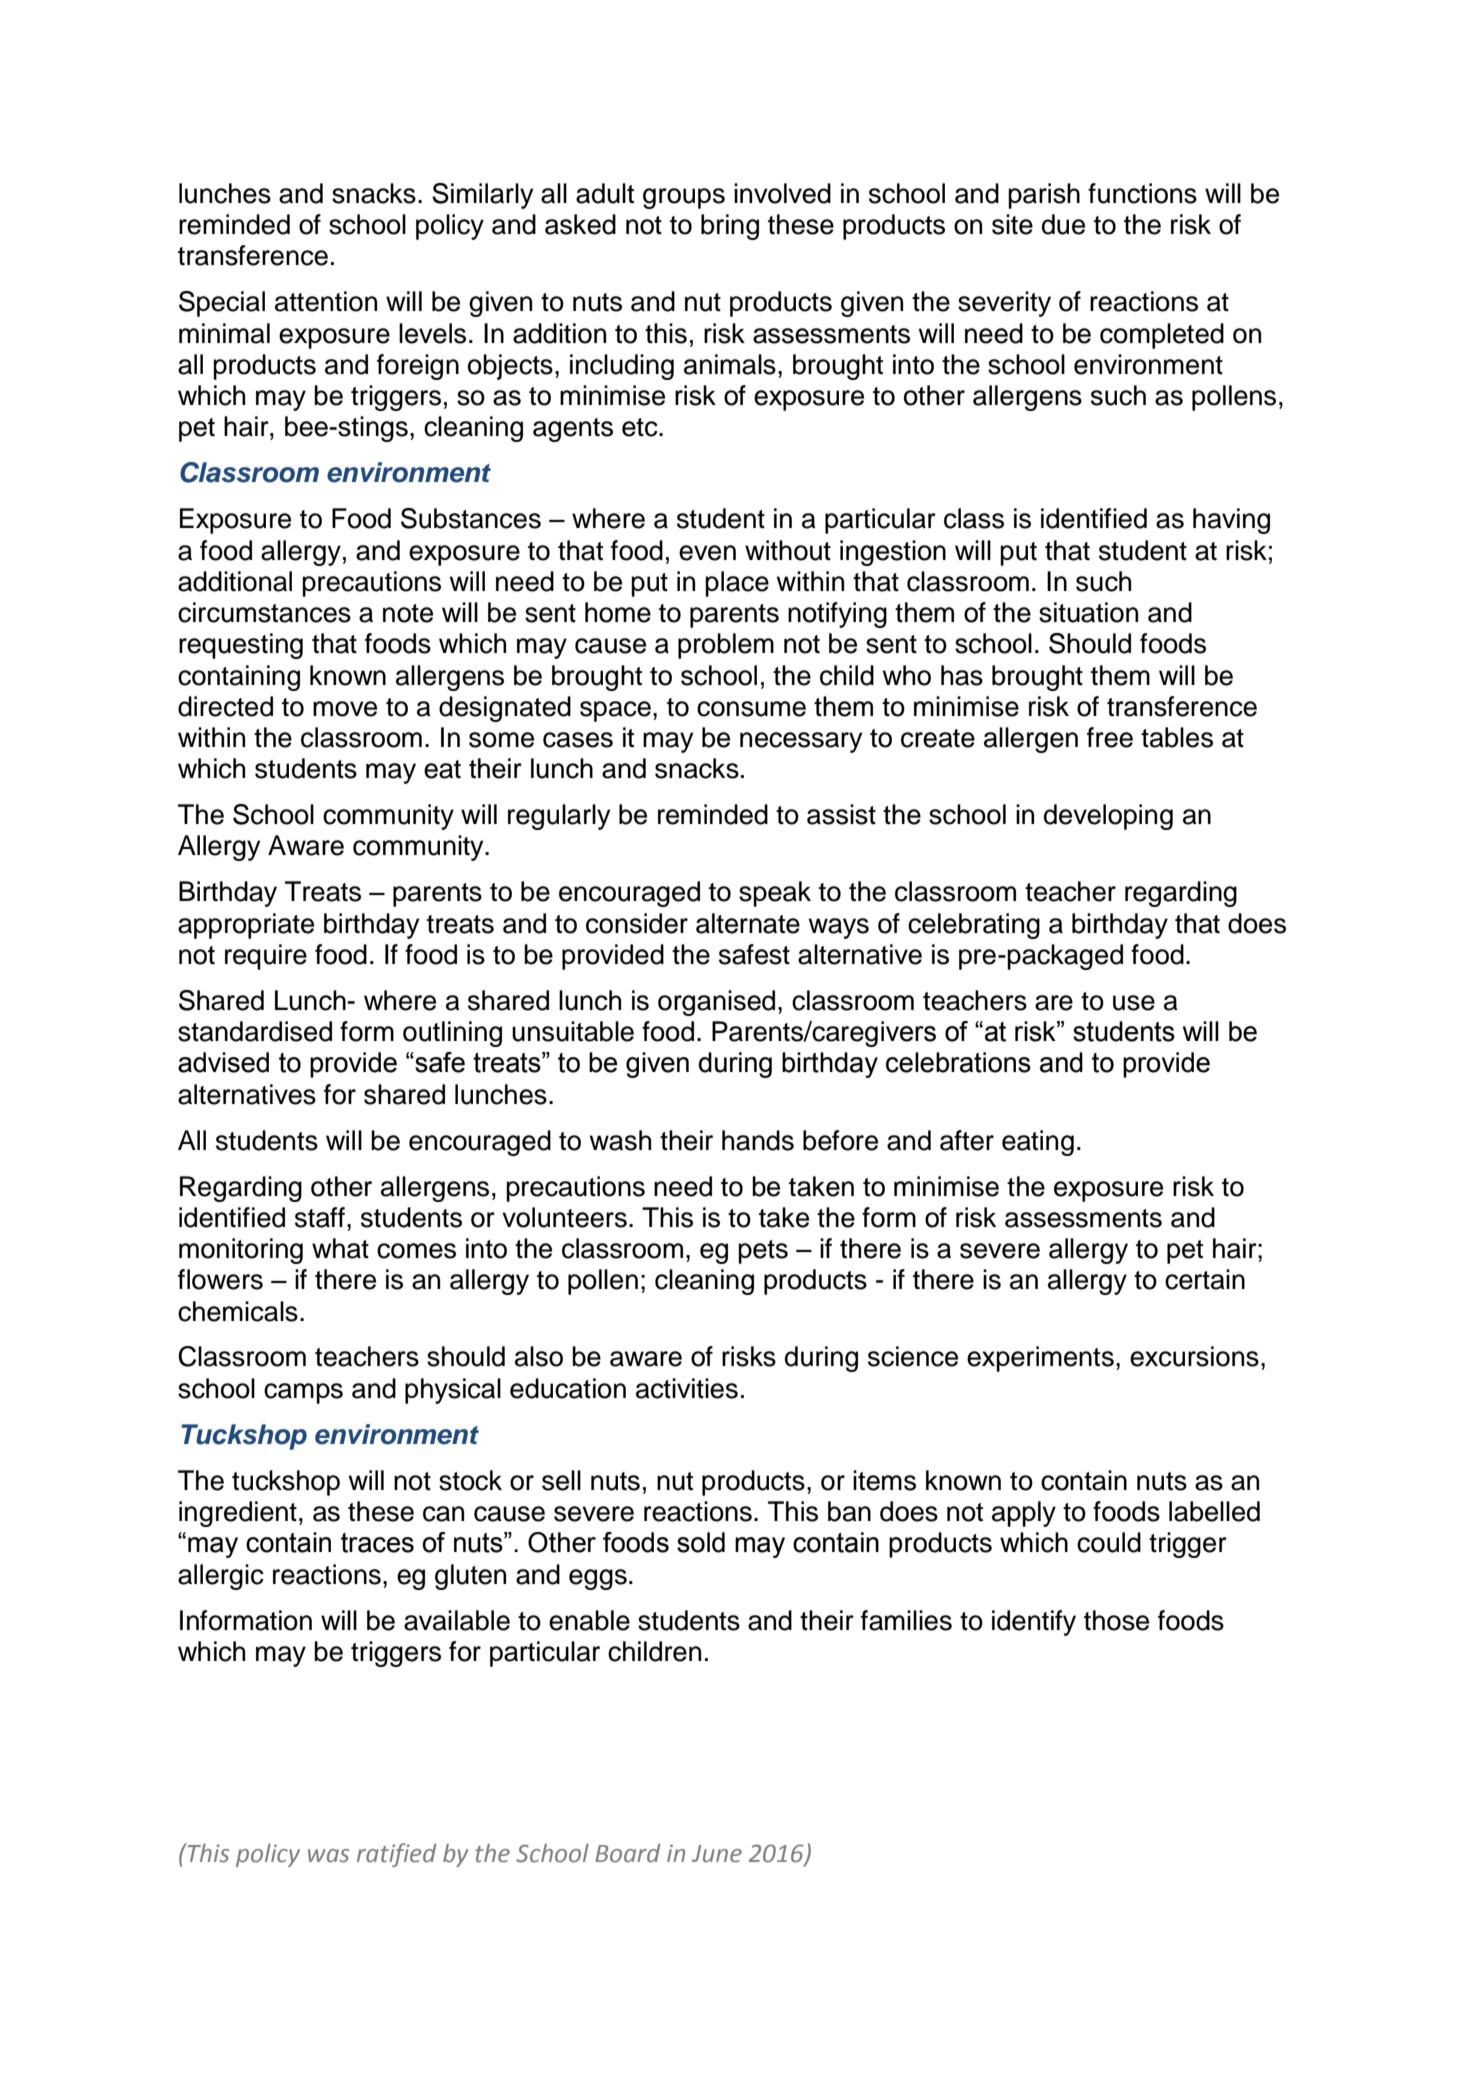 Image resolution: width=1469 pixels, height=2078 pixels. What do you see at coordinates (717, 1854) in the screenshot?
I see `June` at bounding box center [717, 1854].
